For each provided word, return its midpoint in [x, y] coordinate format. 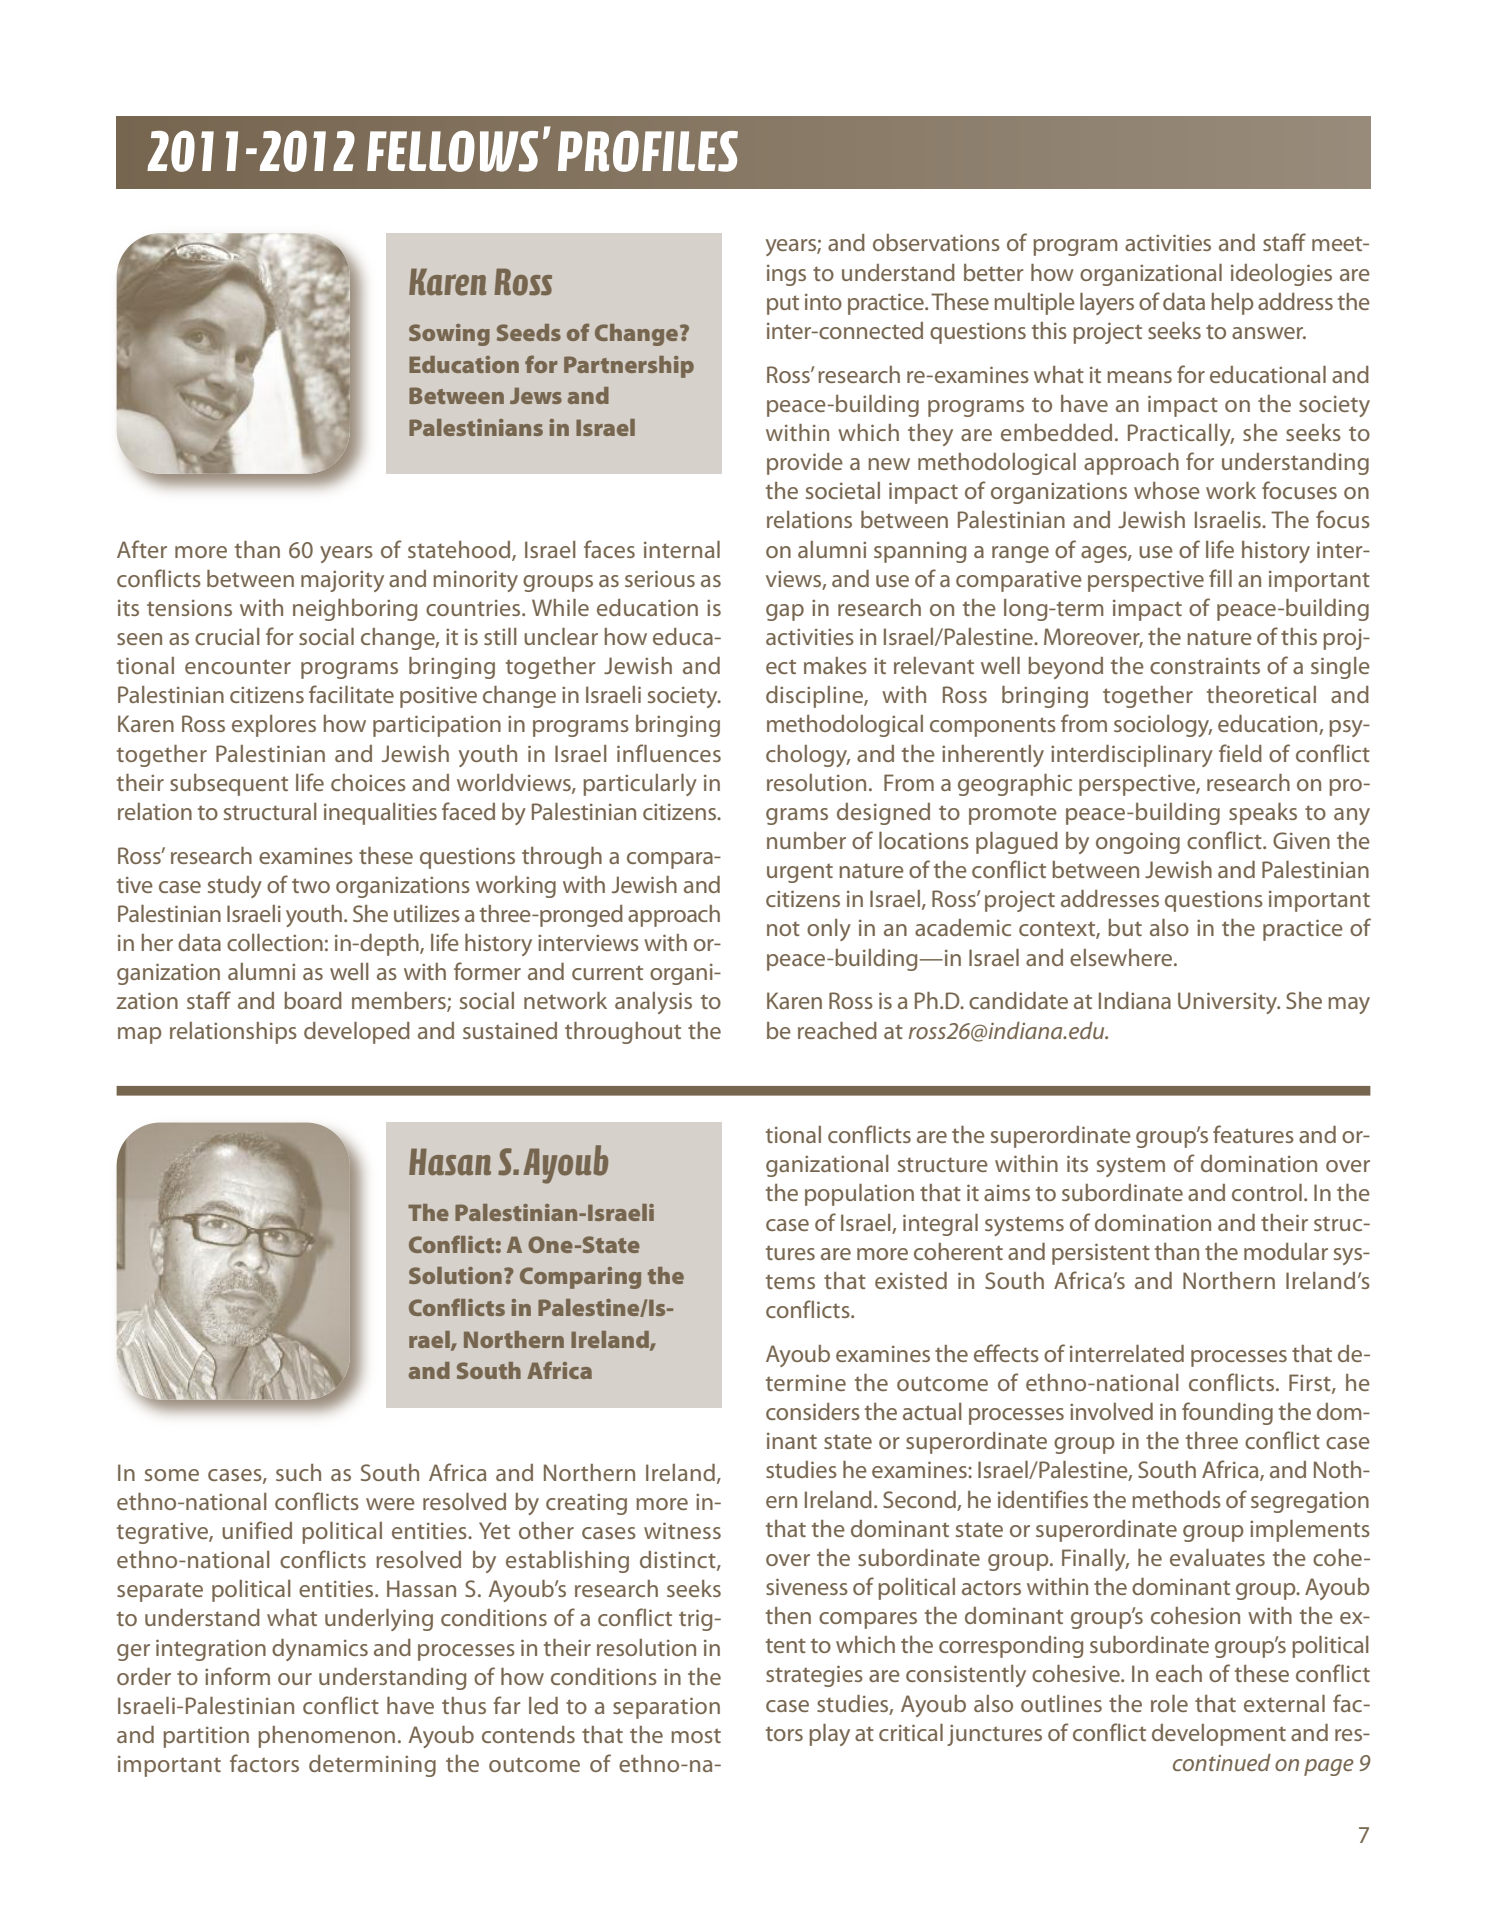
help [1232, 304]
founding [1227, 1413]
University [1229, 1003]
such [298, 1472]
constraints [1205, 666]
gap [785, 612]
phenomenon [326, 1737]
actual [932, 1411]
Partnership [629, 367]
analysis [653, 1003]
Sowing [449, 335]
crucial [227, 636]
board [313, 1000]
